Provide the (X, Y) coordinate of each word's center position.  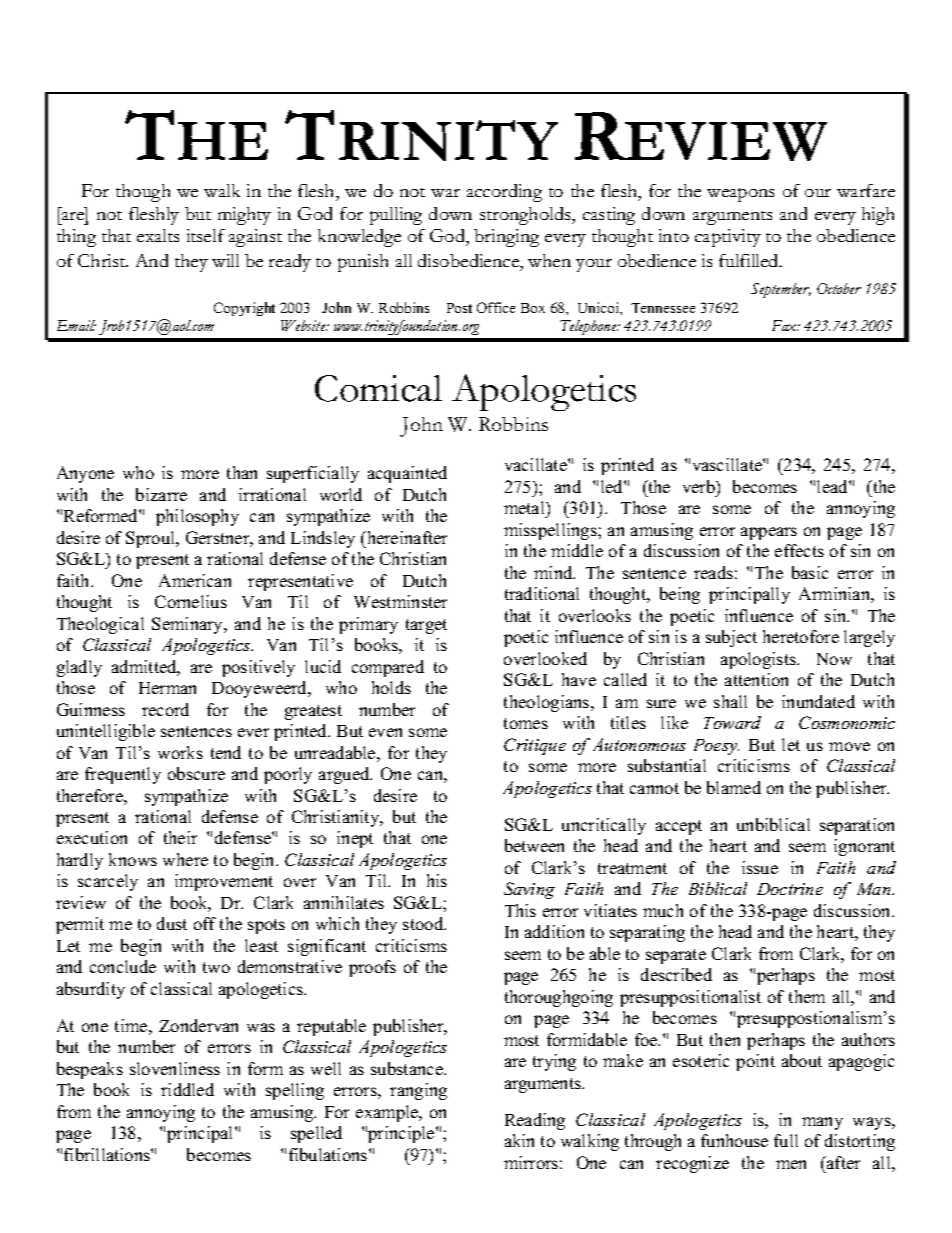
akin (519, 1140)
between (534, 845)
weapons (740, 195)
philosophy (197, 517)
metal (525, 509)
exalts (158, 235)
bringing (506, 238)
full (786, 1140)
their (180, 837)
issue (760, 867)
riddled (187, 1089)
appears (769, 533)
